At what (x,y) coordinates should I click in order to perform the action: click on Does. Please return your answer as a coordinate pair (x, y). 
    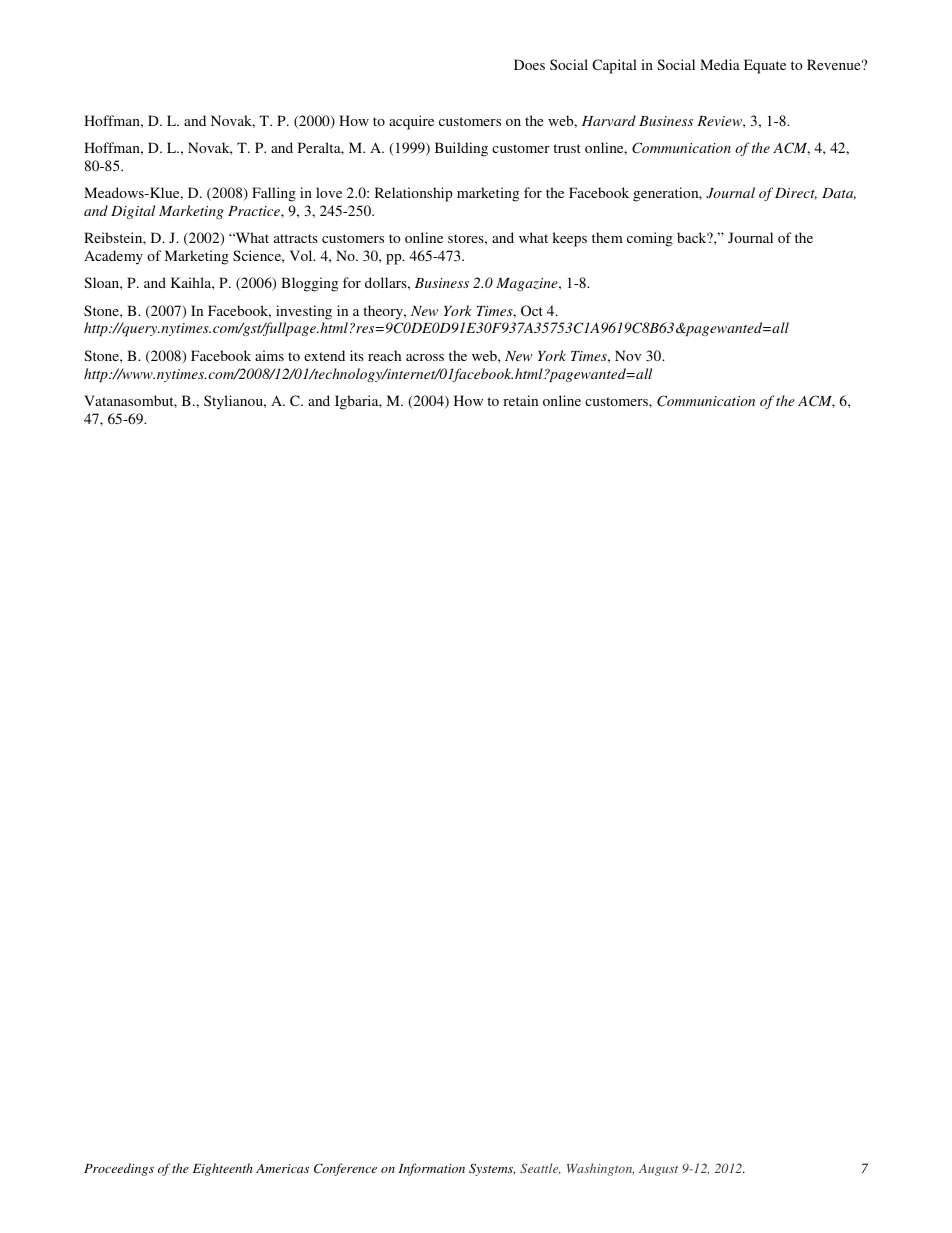
    Looking at the image, I should click on (529, 64).
